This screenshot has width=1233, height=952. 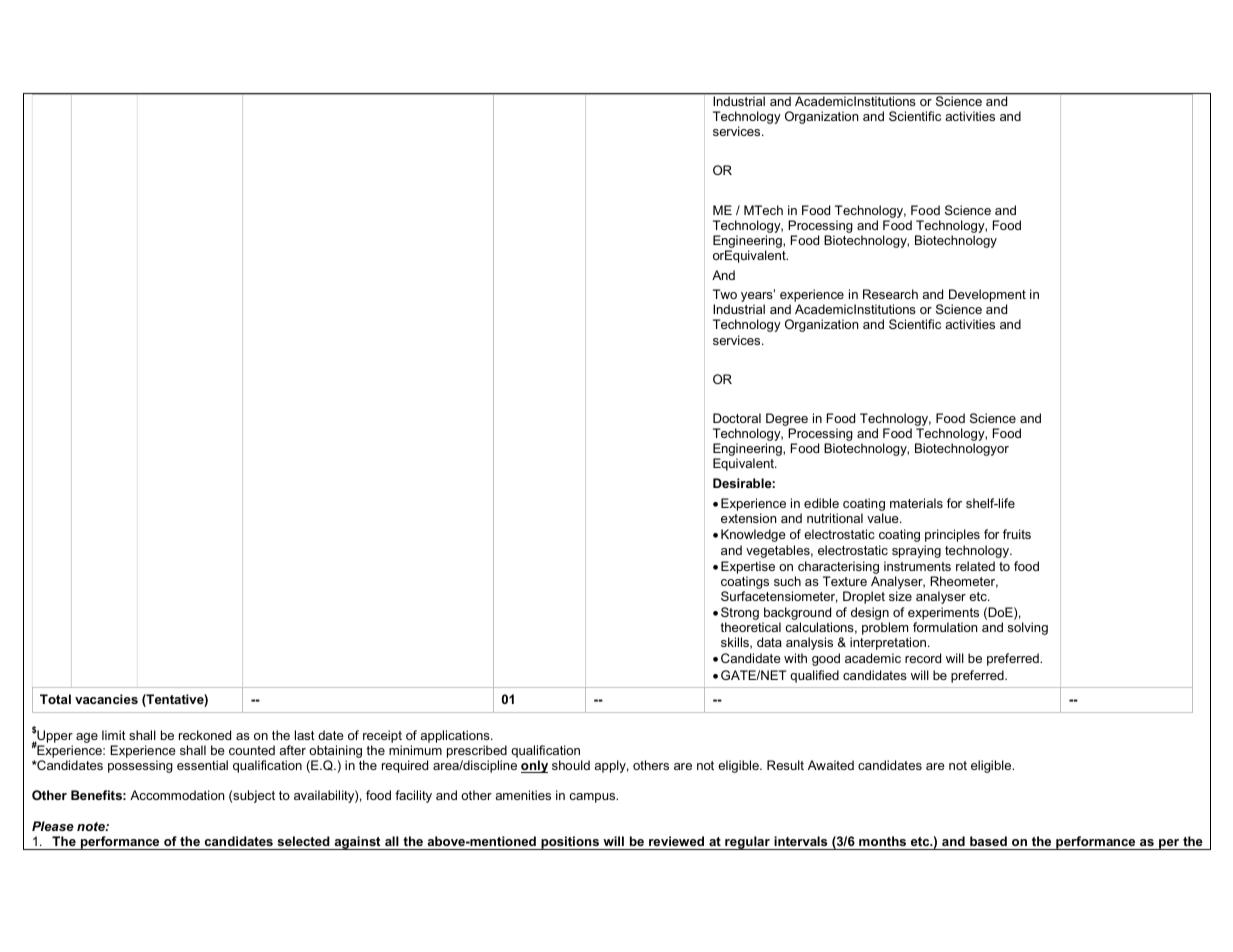 What do you see at coordinates (725, 294) in the screenshot?
I see `Two` at bounding box center [725, 294].
